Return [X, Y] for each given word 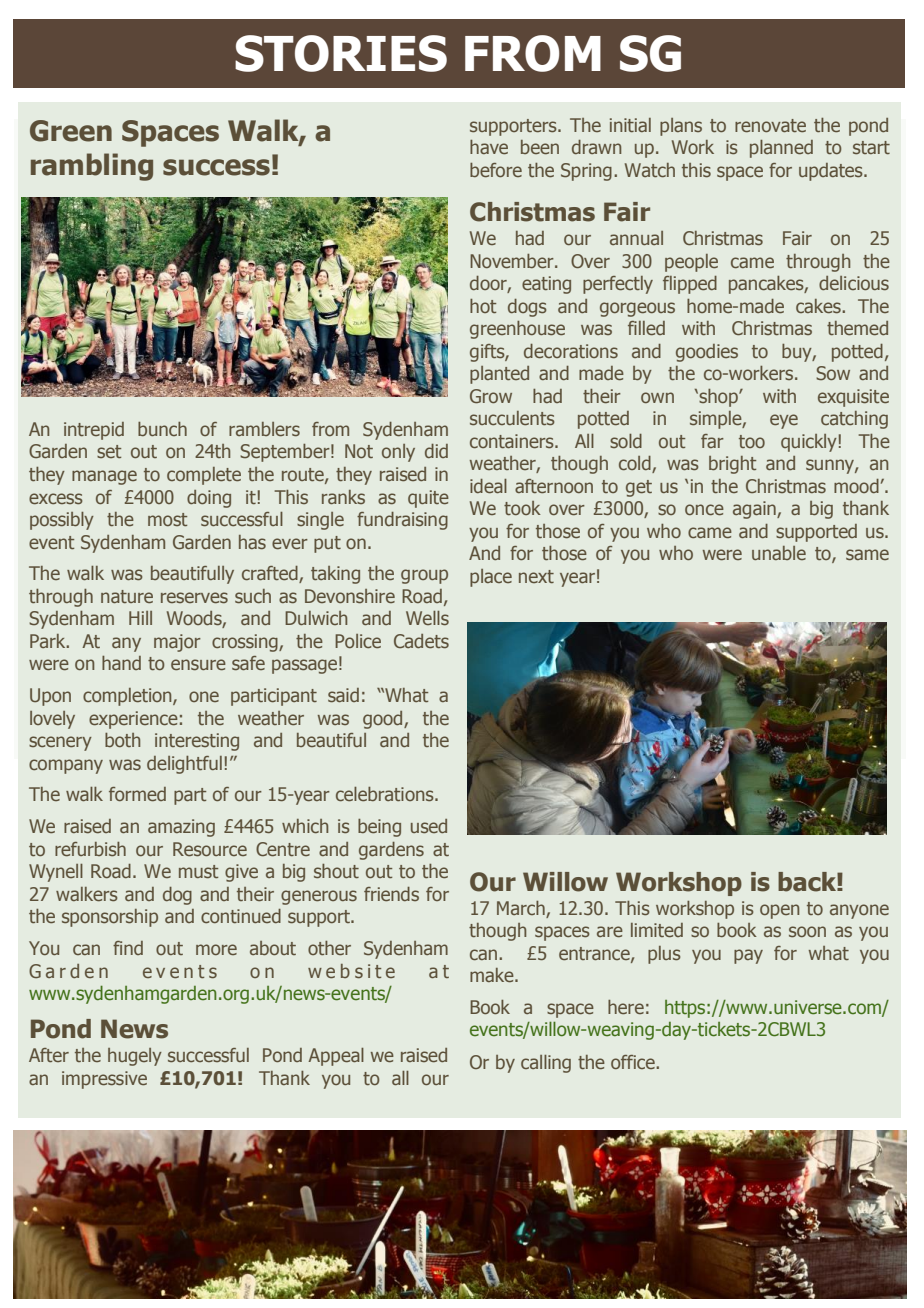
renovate [770, 126]
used [429, 826]
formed [137, 794]
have [489, 147]
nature [127, 597]
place [491, 578]
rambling [92, 167]
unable [779, 553]
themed [857, 328]
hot [483, 306]
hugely [135, 1057]
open [779, 911]
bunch [162, 429]
